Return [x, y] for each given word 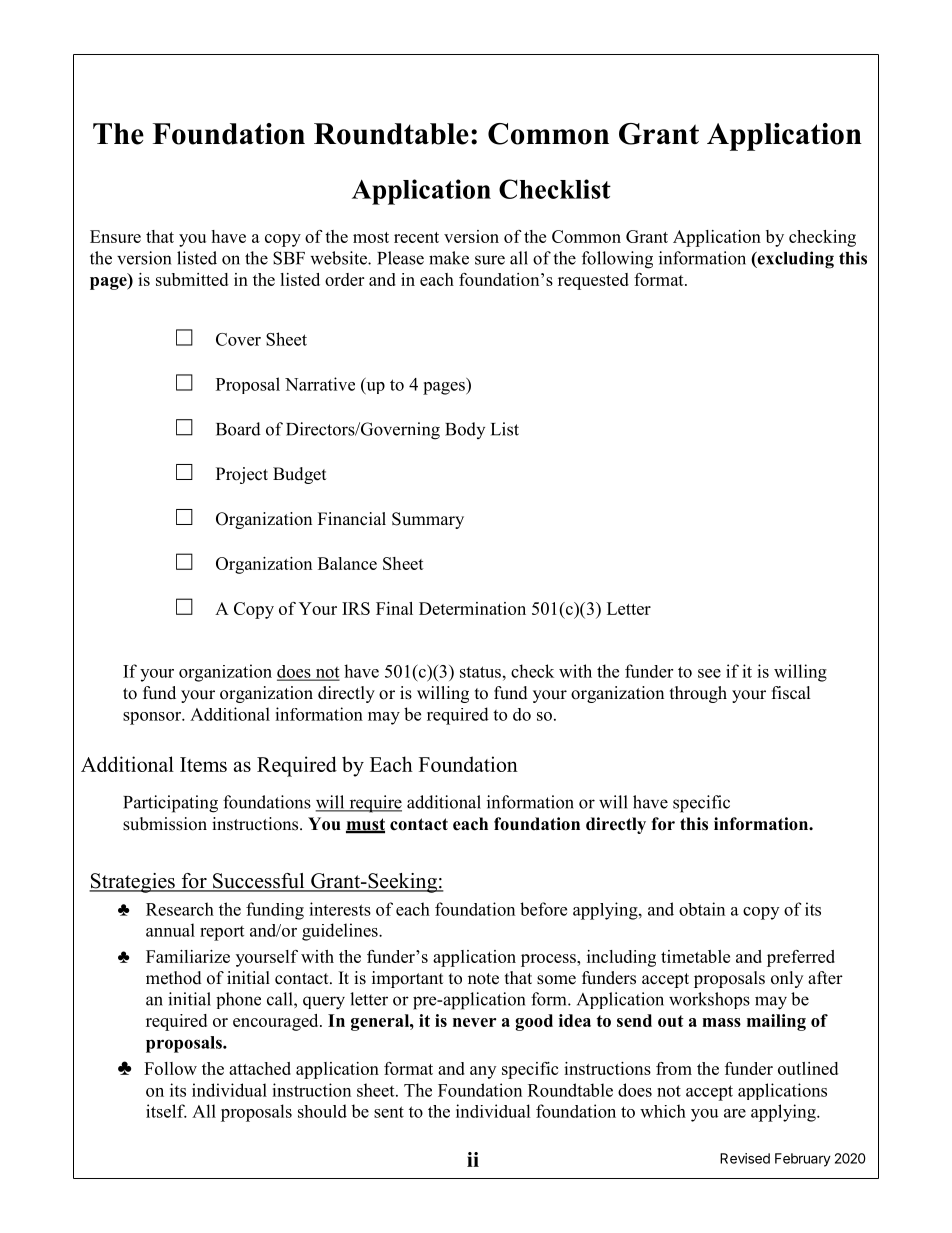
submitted [192, 279]
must [365, 825]
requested [593, 281]
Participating [170, 804]
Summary [428, 520]
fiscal [791, 693]
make [449, 258]
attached [260, 1068]
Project [242, 475]
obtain [702, 909]
